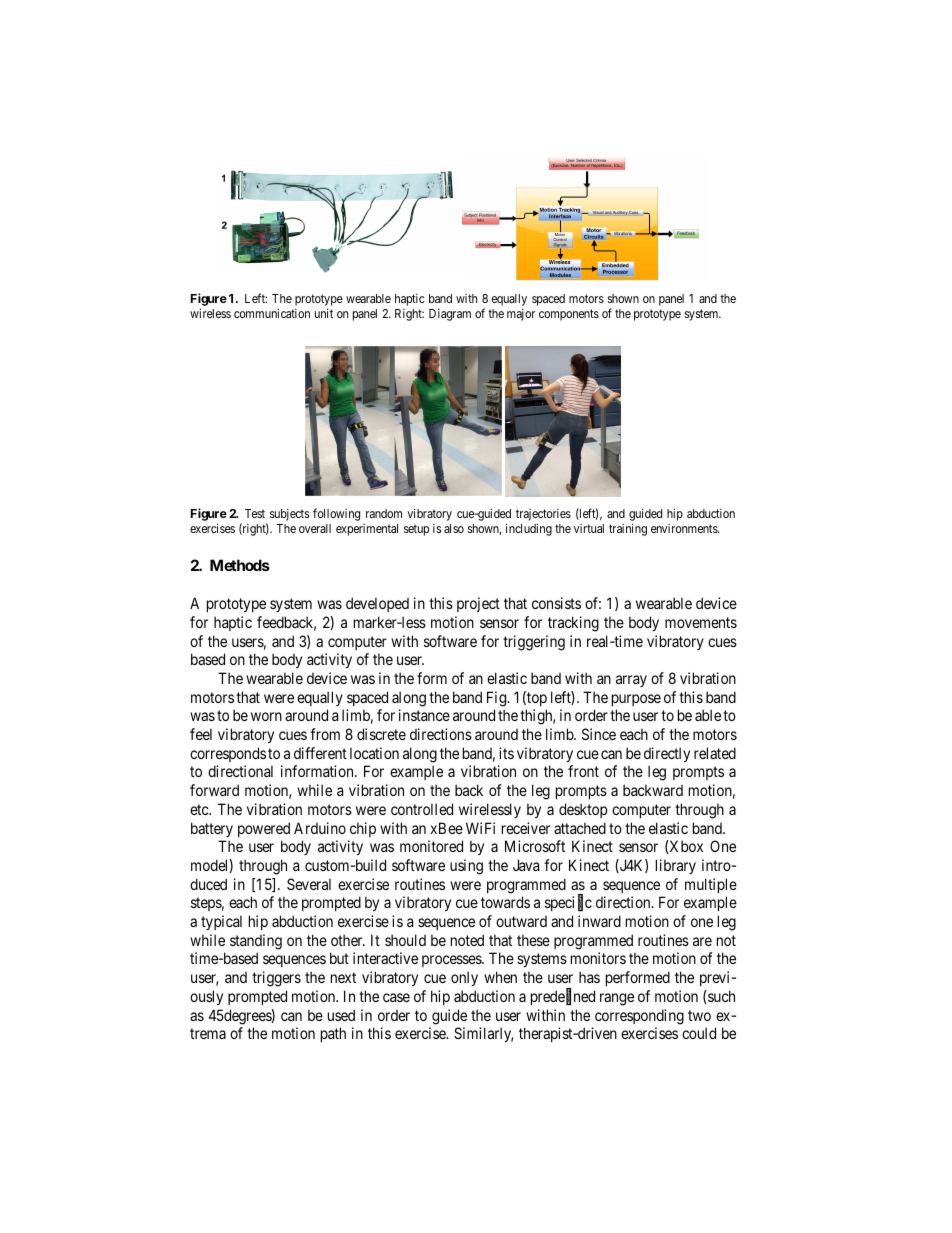  Describe the element at coordinates (569, 315) in the document. I see `components` at that location.
